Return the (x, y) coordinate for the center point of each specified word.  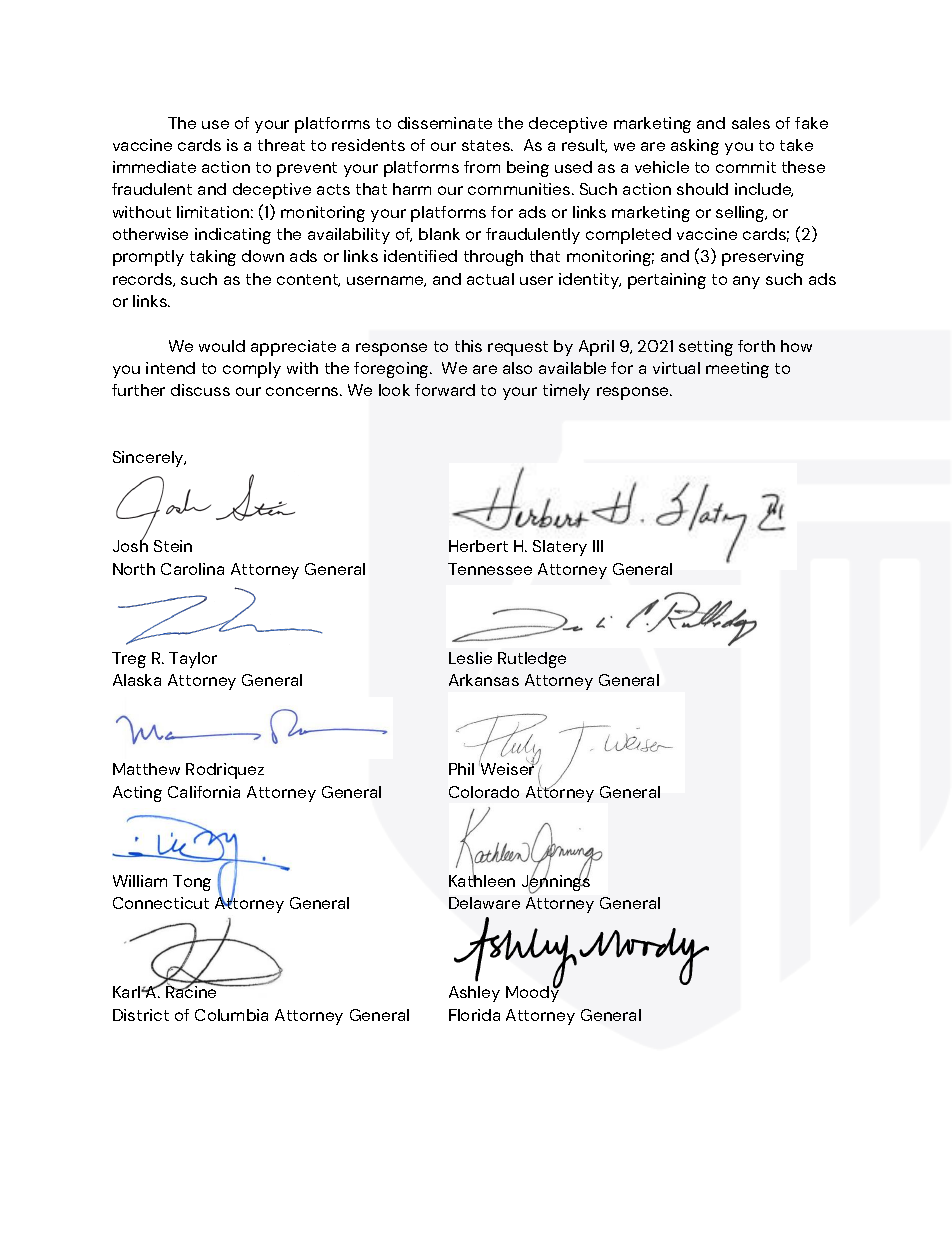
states (487, 145)
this (468, 346)
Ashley (474, 994)
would (222, 346)
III (598, 546)
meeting (737, 370)
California (204, 792)
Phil (461, 769)
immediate (154, 167)
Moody (533, 993)
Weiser (508, 768)
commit (746, 167)
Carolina (192, 569)
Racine (192, 991)
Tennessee (490, 569)
